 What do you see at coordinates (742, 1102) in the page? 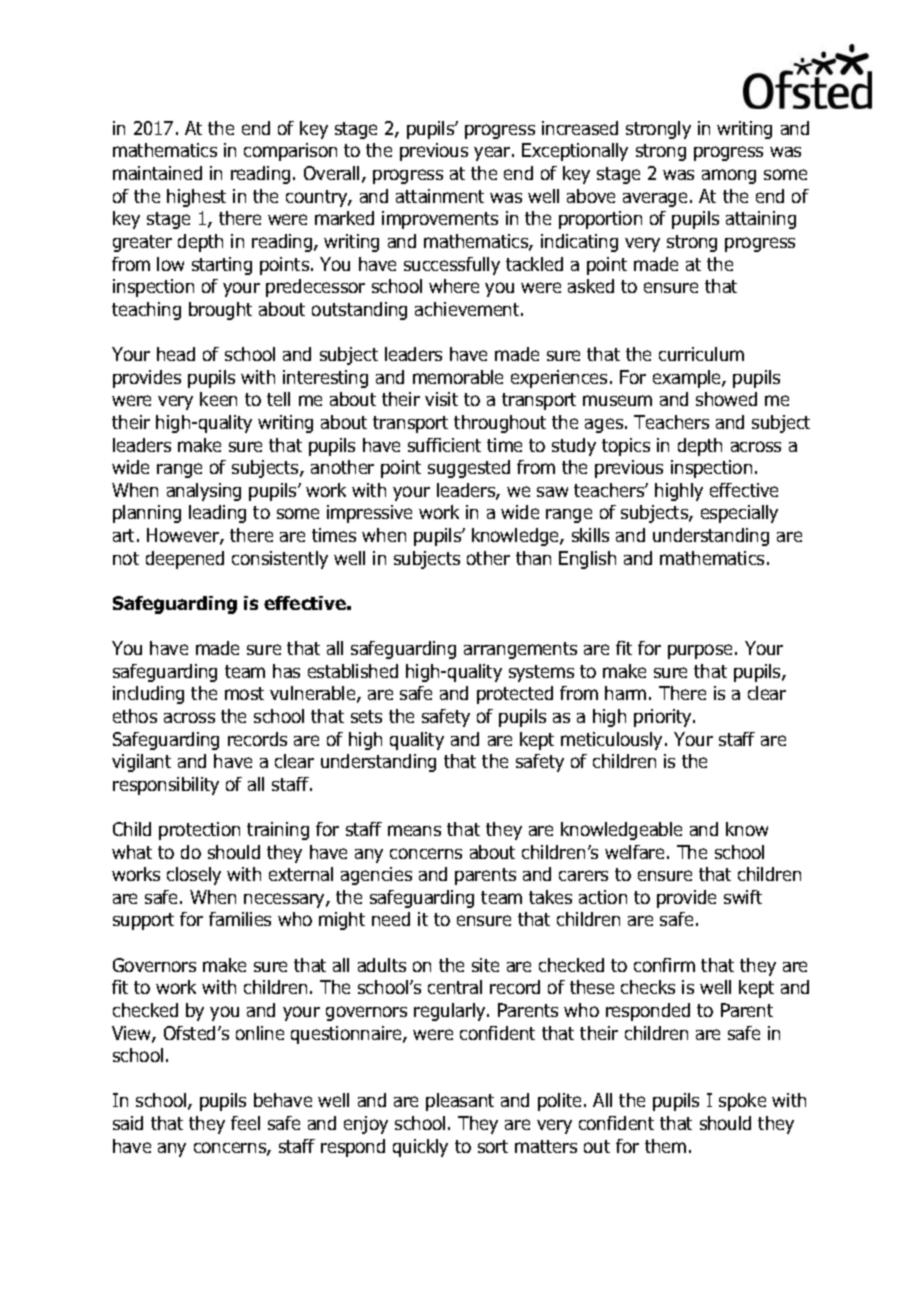
I see `spoke` at bounding box center [742, 1102].
